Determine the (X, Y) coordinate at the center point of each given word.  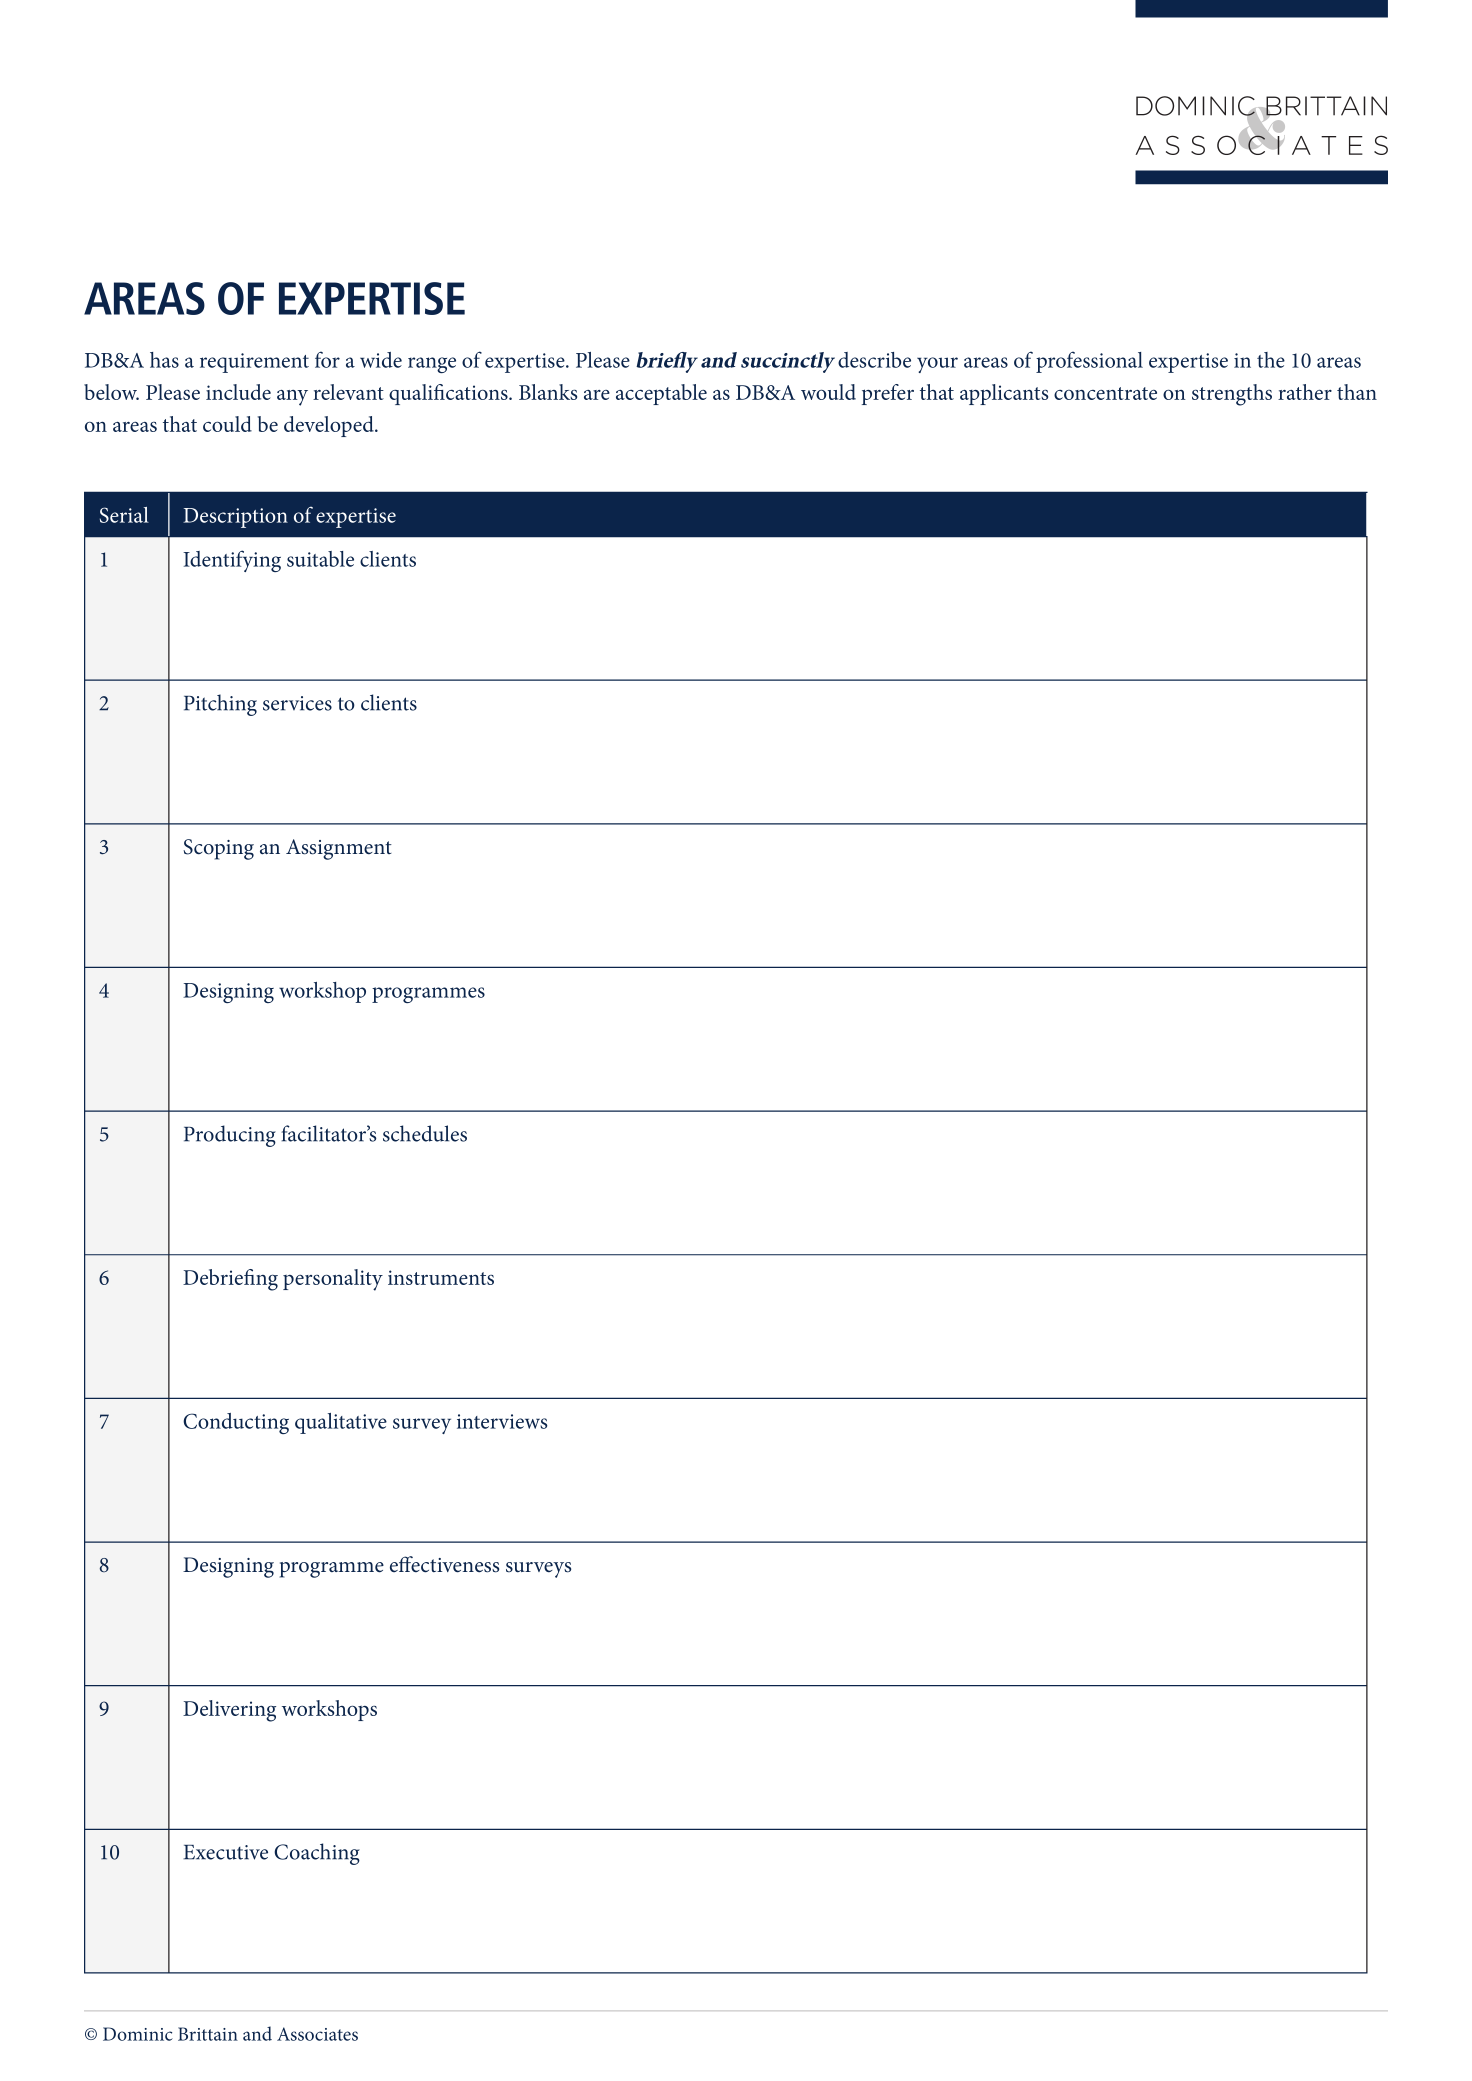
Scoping (218, 849)
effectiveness (444, 1564)
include (238, 392)
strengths (1232, 395)
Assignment (339, 849)
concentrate (1105, 393)
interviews (502, 1421)
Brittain (208, 2034)
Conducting (236, 1423)
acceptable (661, 394)
